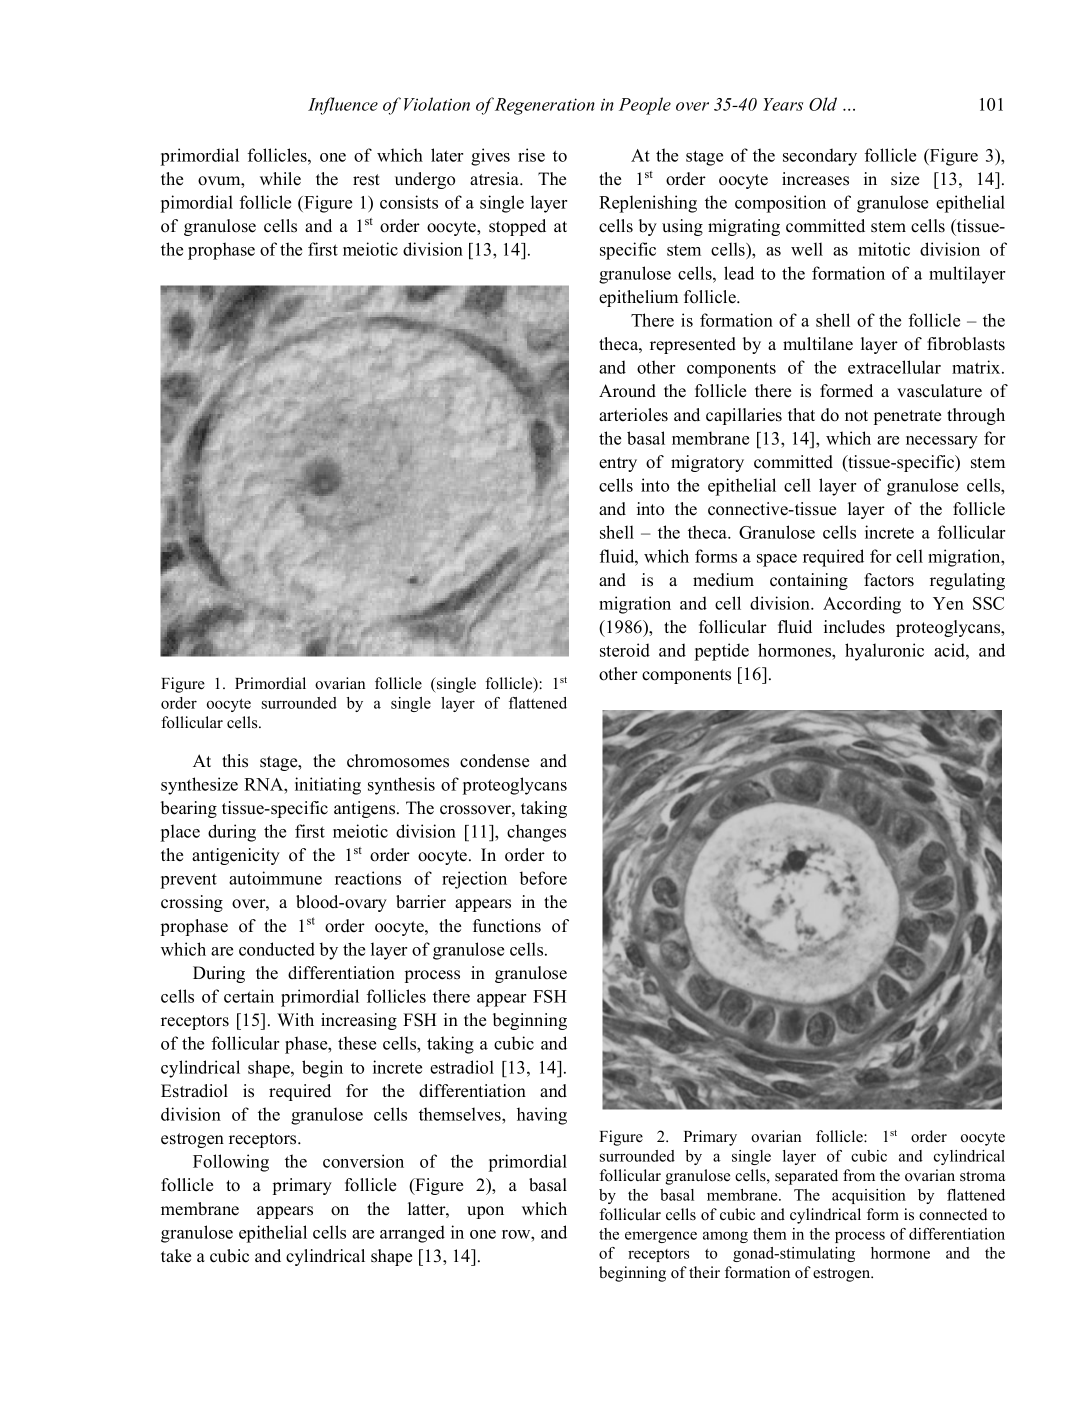 This screenshot has height=1406, width=1086. Describe the element at coordinates (280, 179) in the screenshot. I see `while` at that location.
